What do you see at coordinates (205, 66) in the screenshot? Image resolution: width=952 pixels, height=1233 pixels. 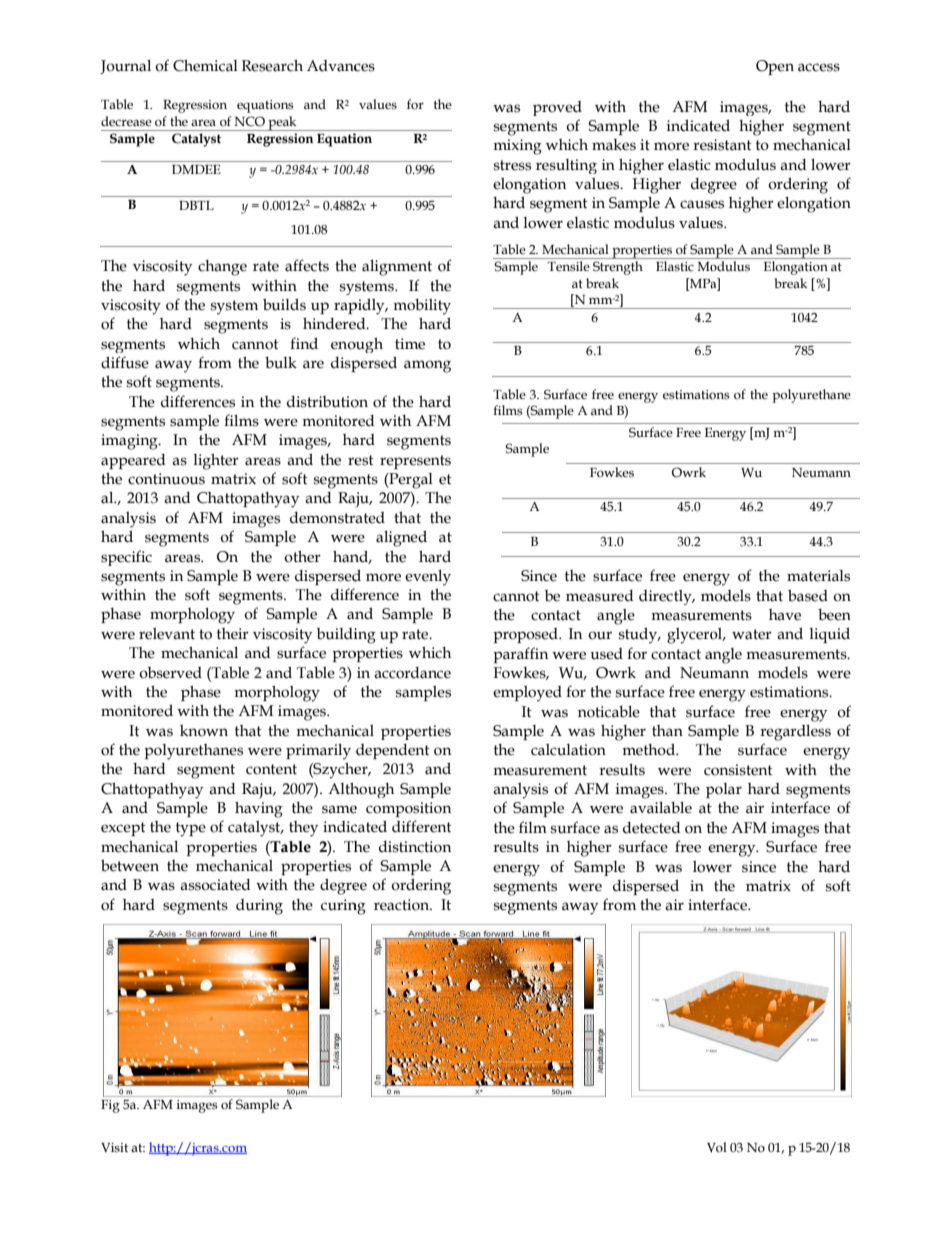 I see `Chemical` at bounding box center [205, 66].
